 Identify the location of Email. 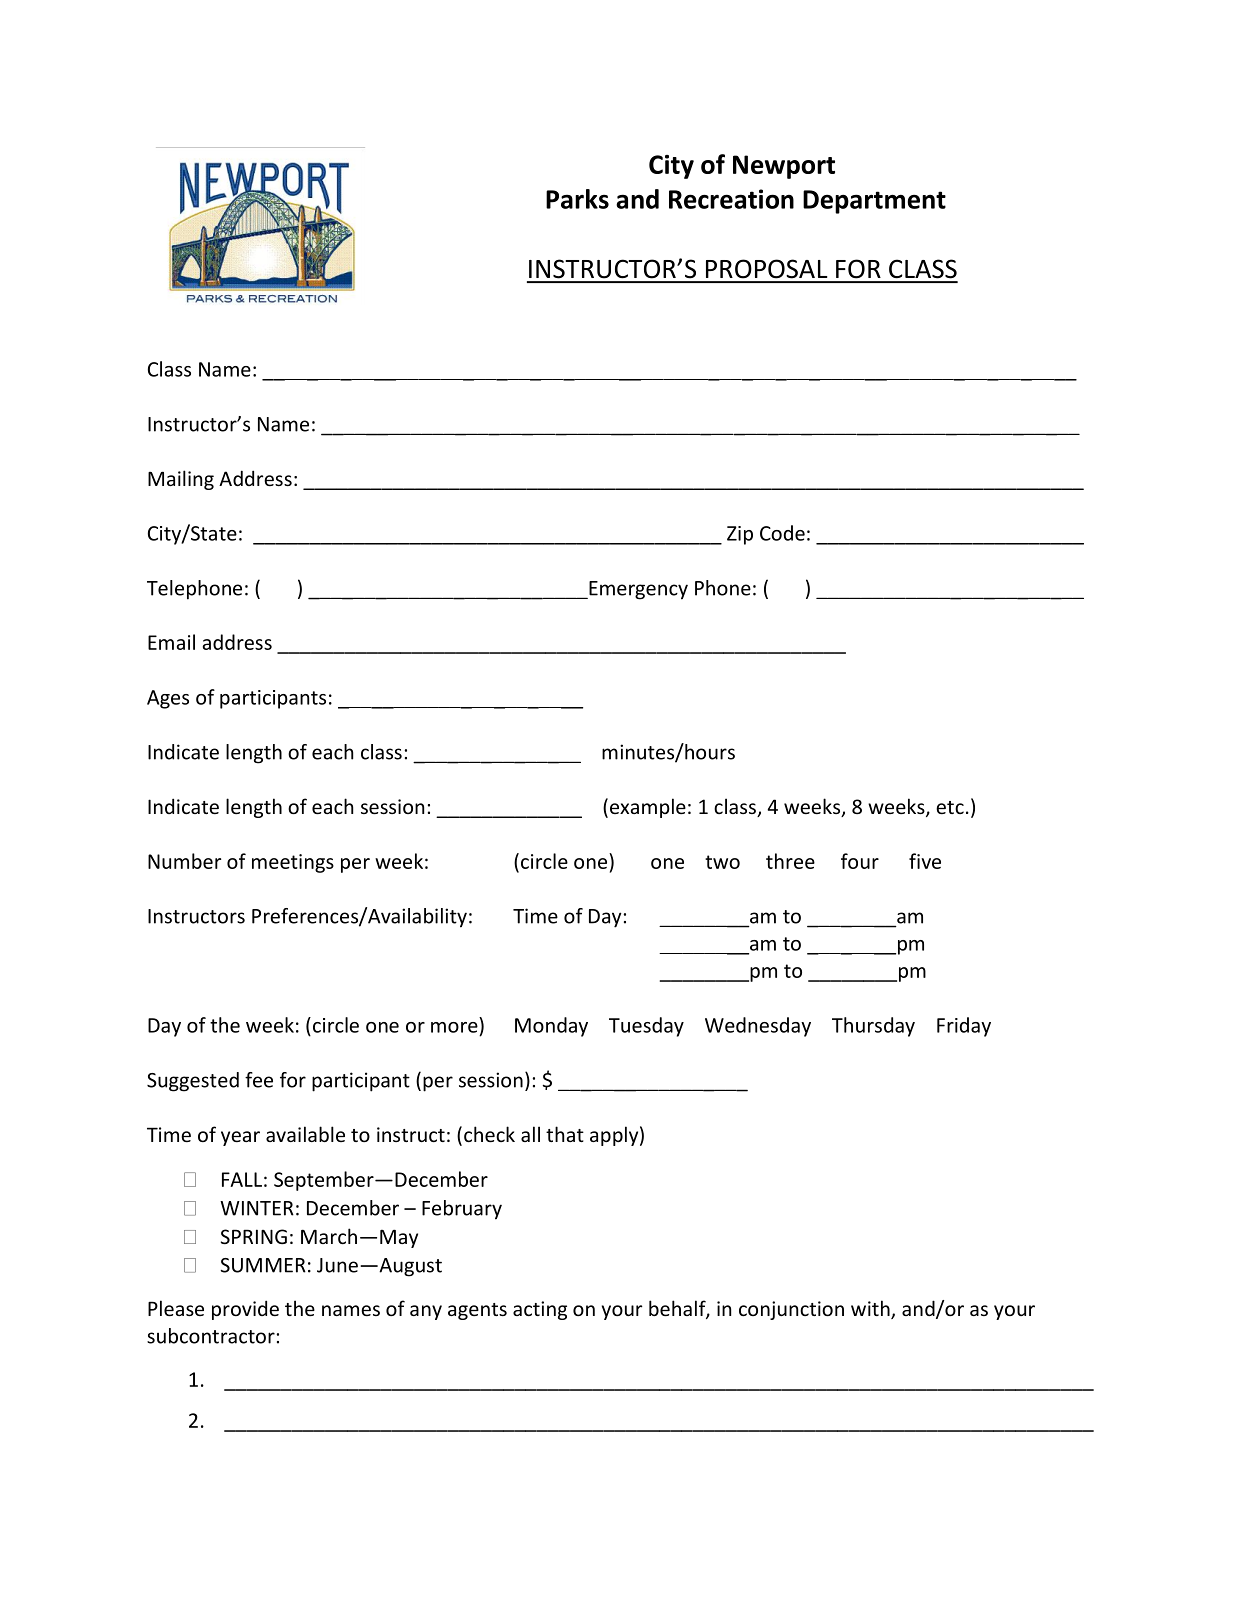
(171, 642).
